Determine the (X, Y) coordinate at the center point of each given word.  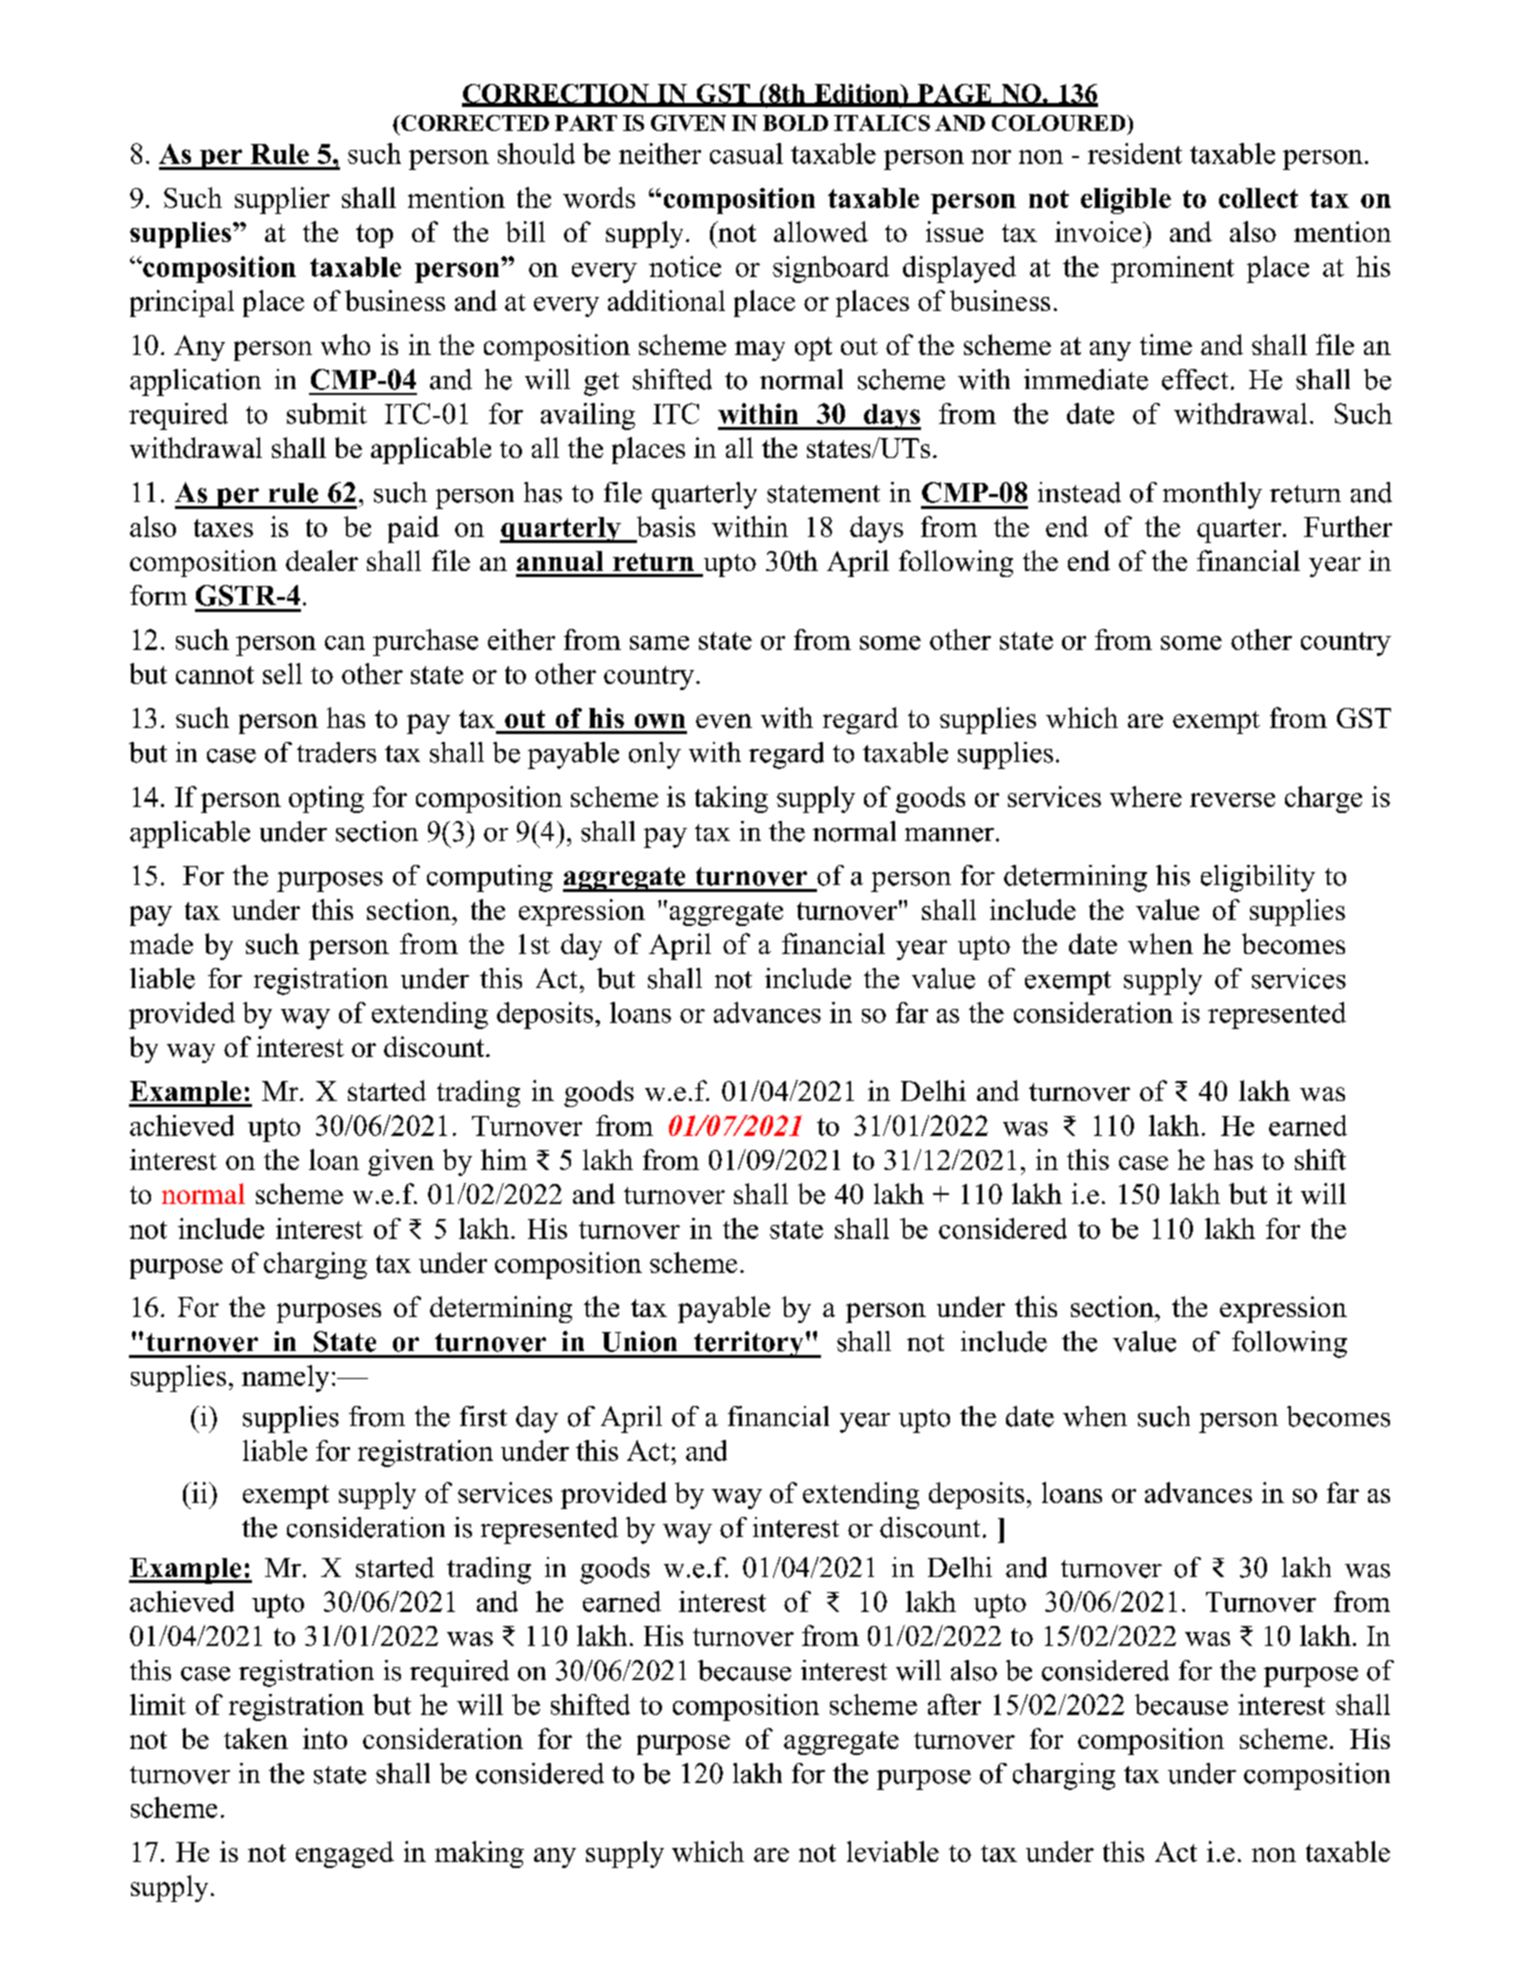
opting (326, 799)
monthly (1212, 495)
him (504, 1159)
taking (731, 799)
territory (749, 1344)
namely (285, 1378)
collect (1258, 198)
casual (746, 153)
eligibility (1258, 878)
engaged (345, 1854)
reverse (1232, 800)
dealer (322, 560)
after (954, 1704)
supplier (282, 200)
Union (639, 1341)
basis (666, 526)
